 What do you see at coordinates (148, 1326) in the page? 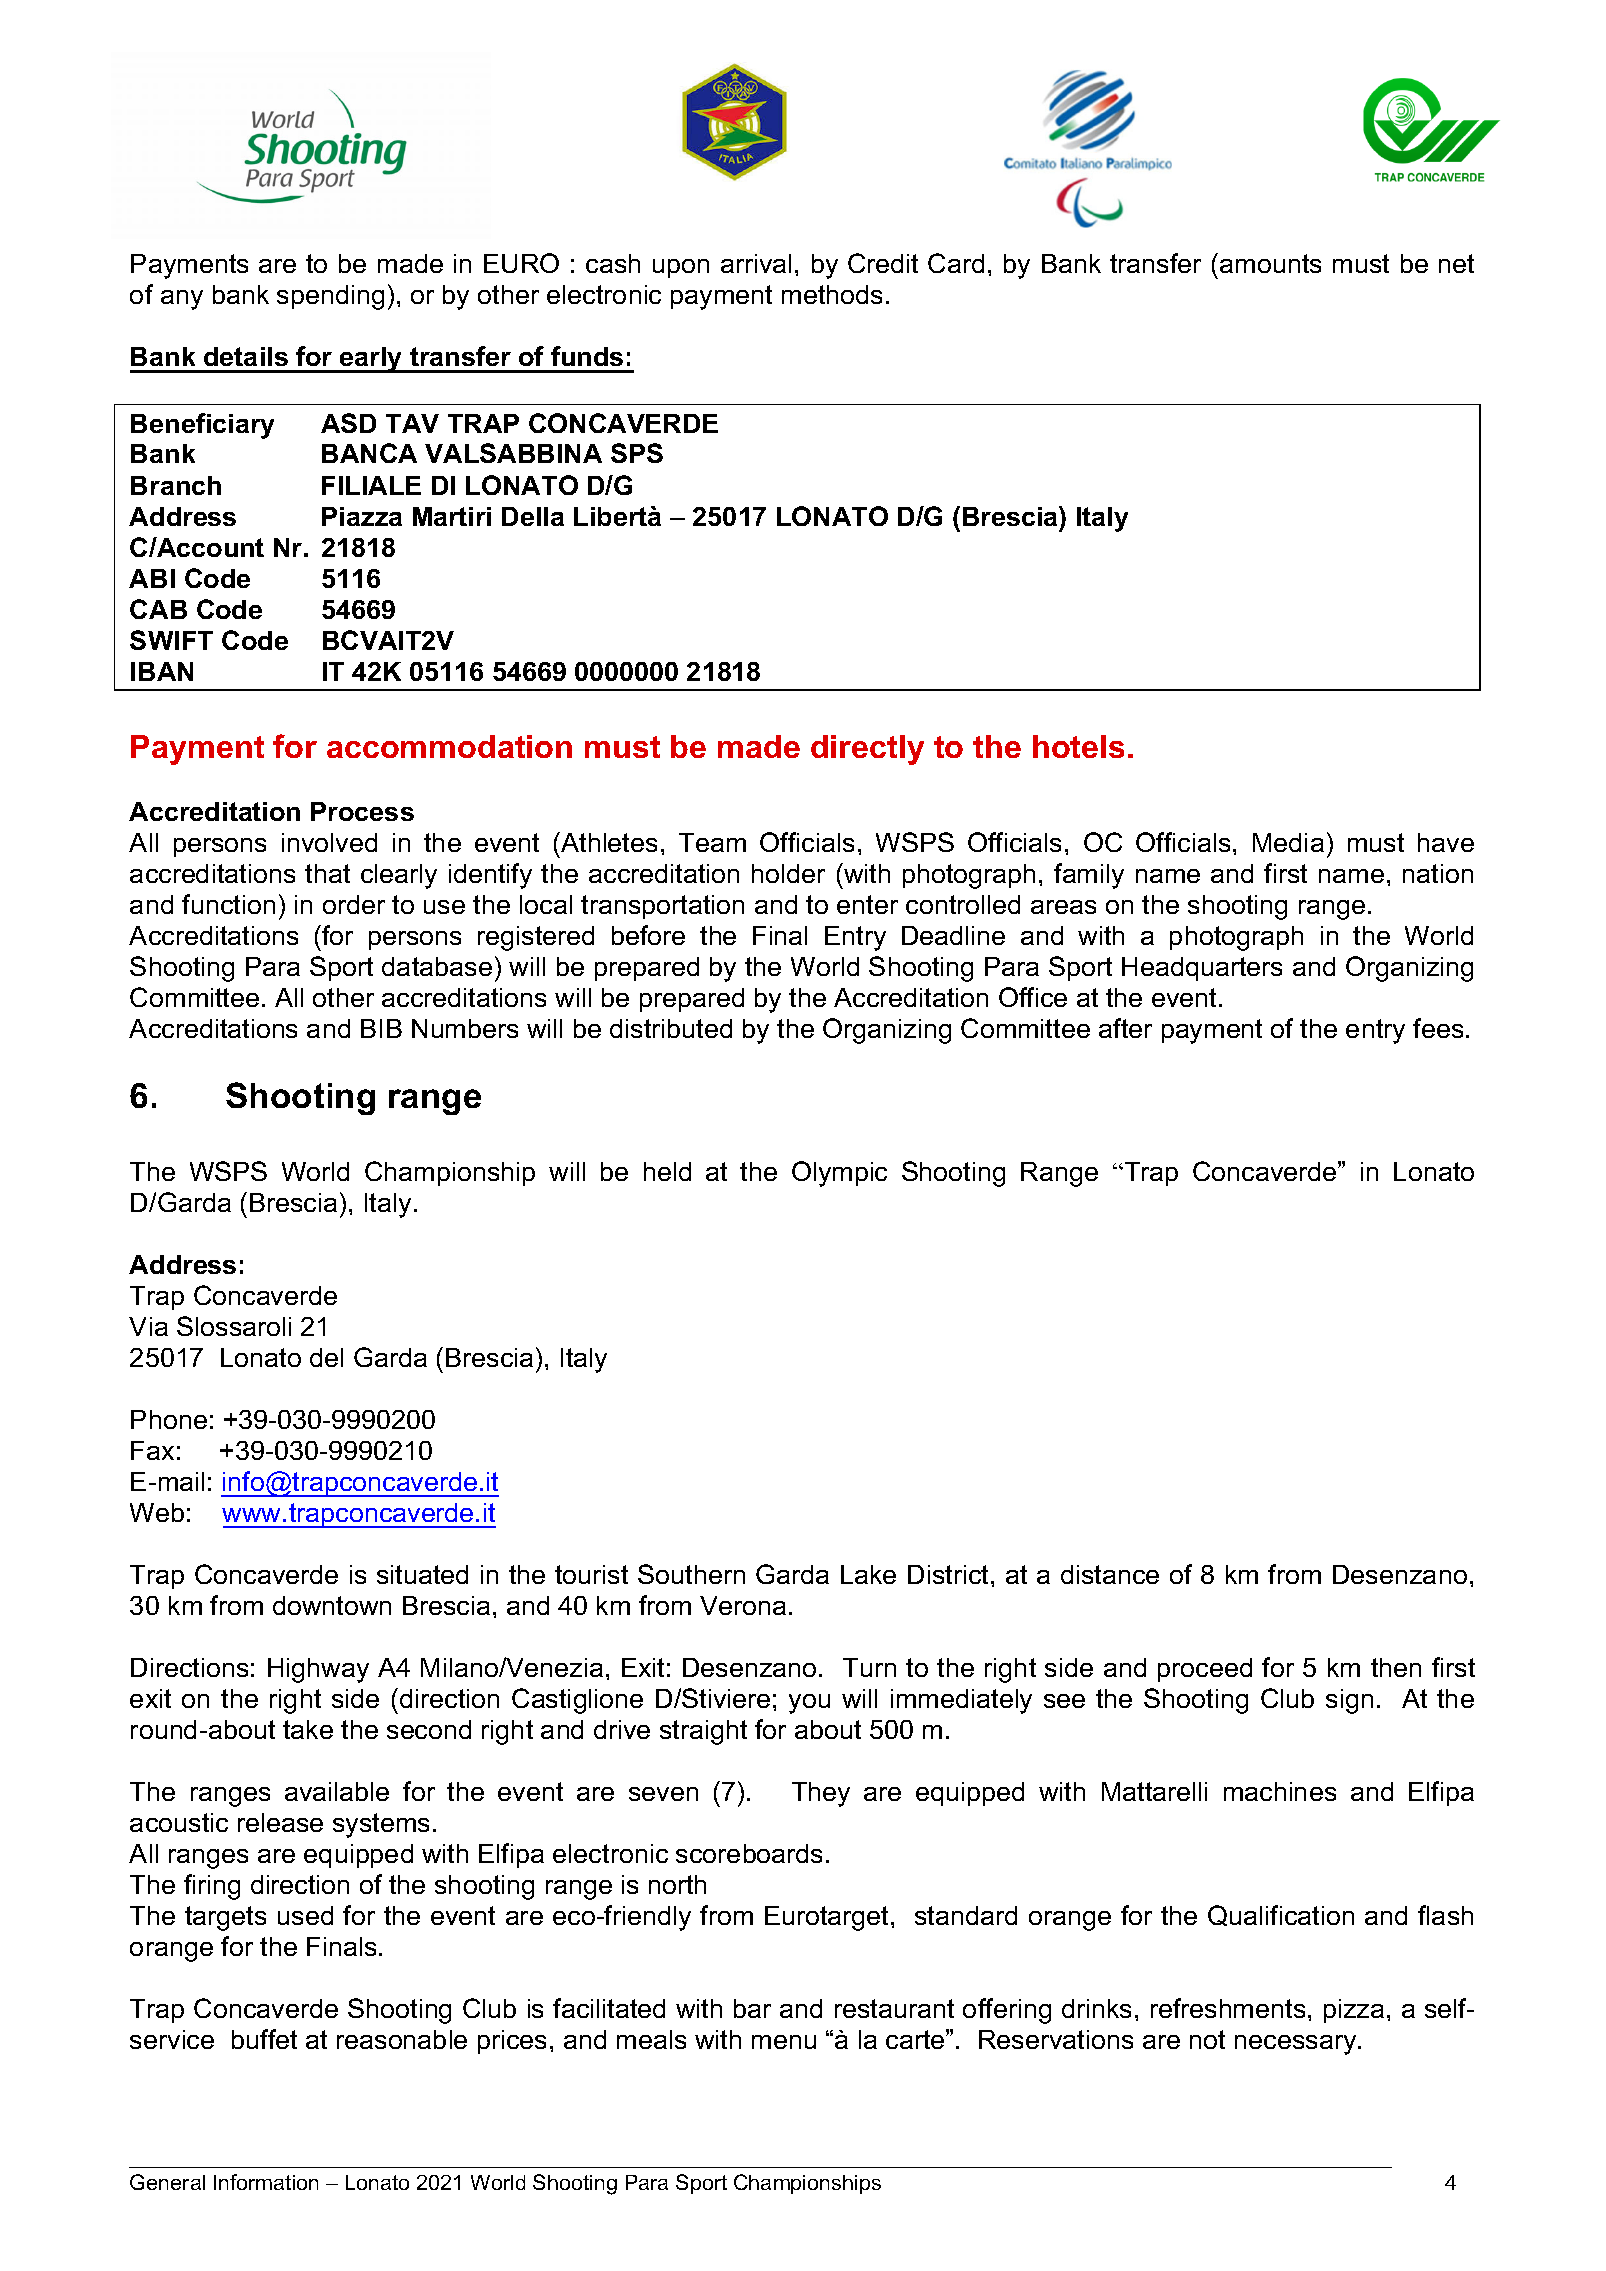
I see `Via` at bounding box center [148, 1326].
